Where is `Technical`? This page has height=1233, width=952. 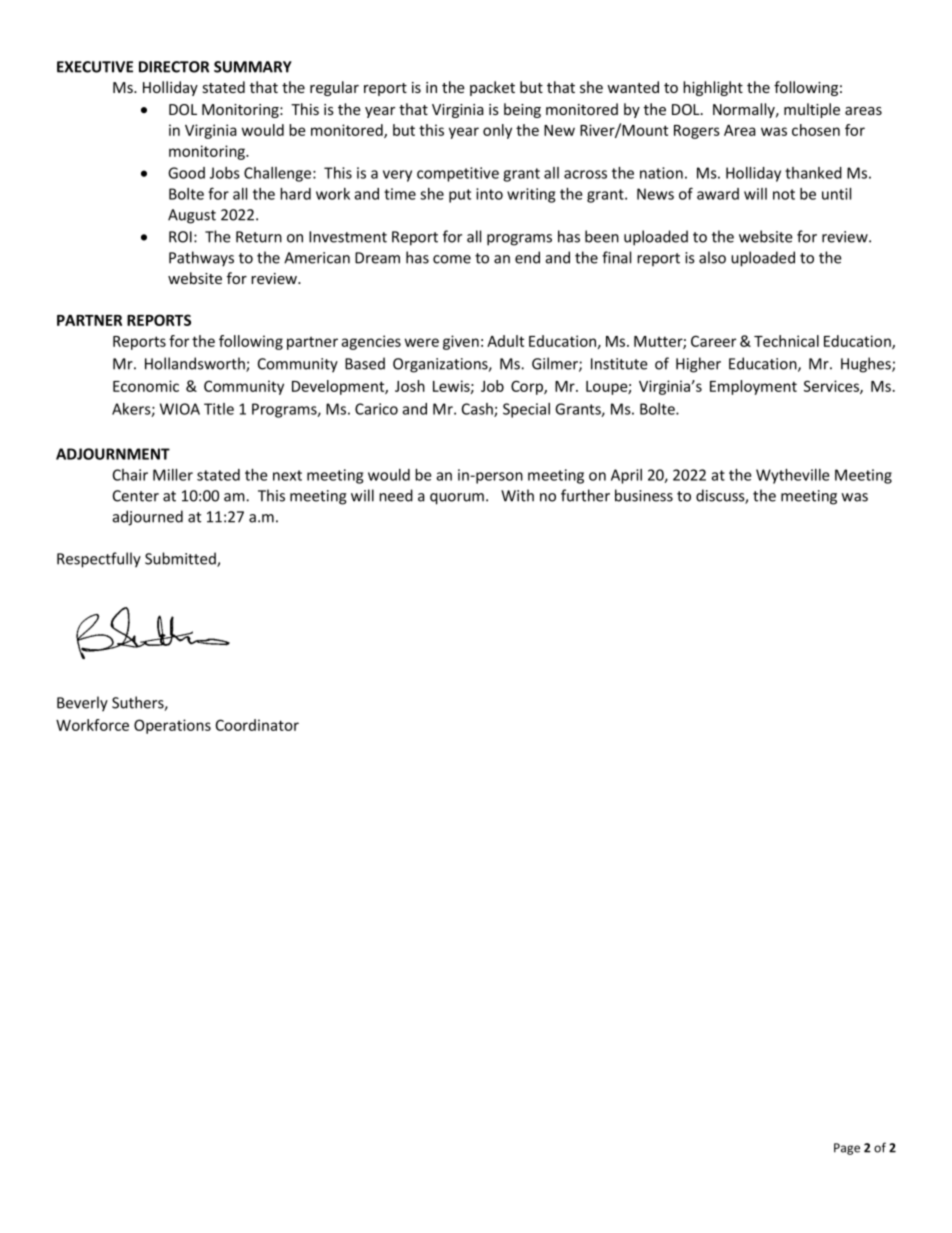 Technical is located at coordinates (786, 341).
